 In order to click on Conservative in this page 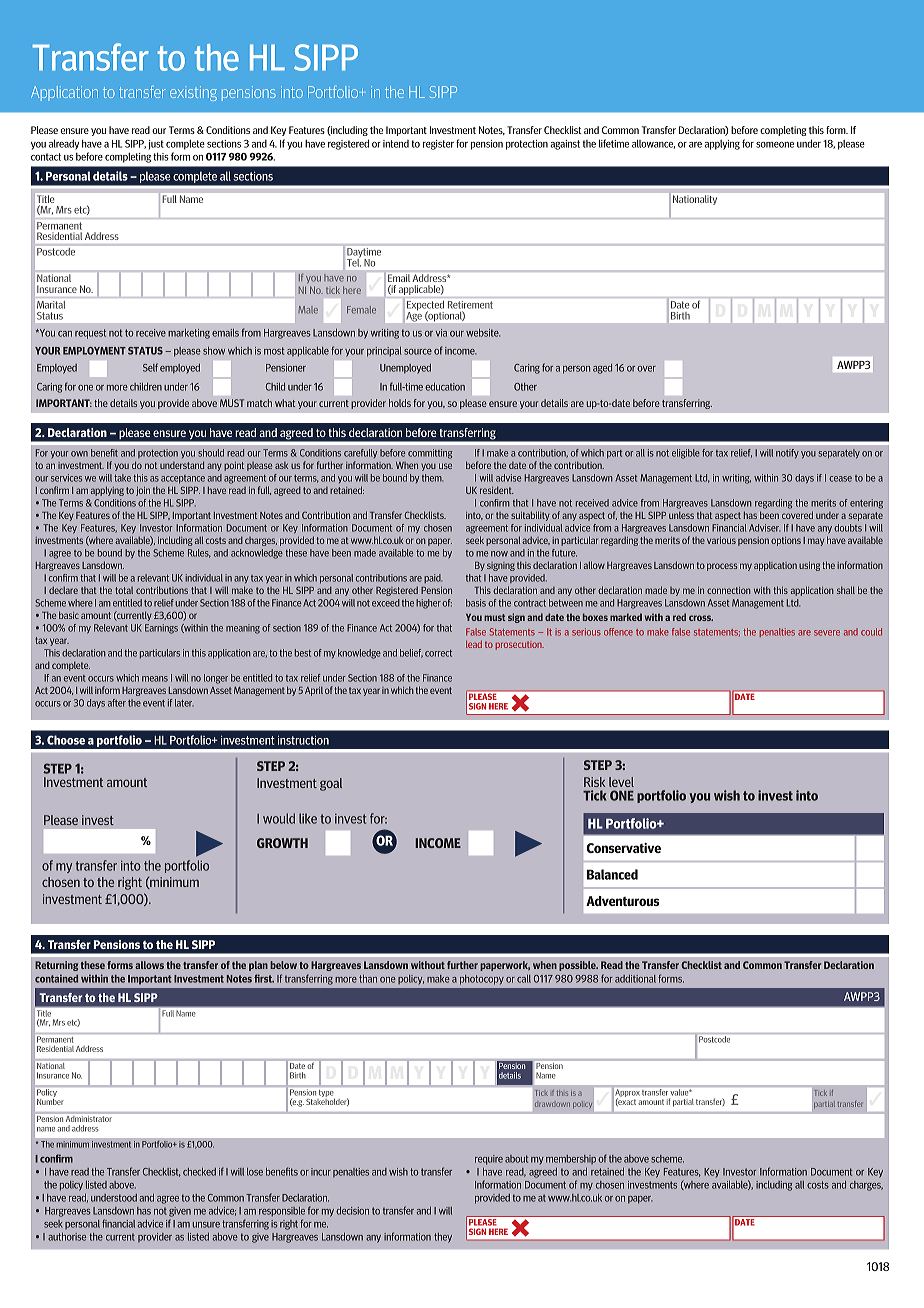, I will do `click(624, 848)`.
